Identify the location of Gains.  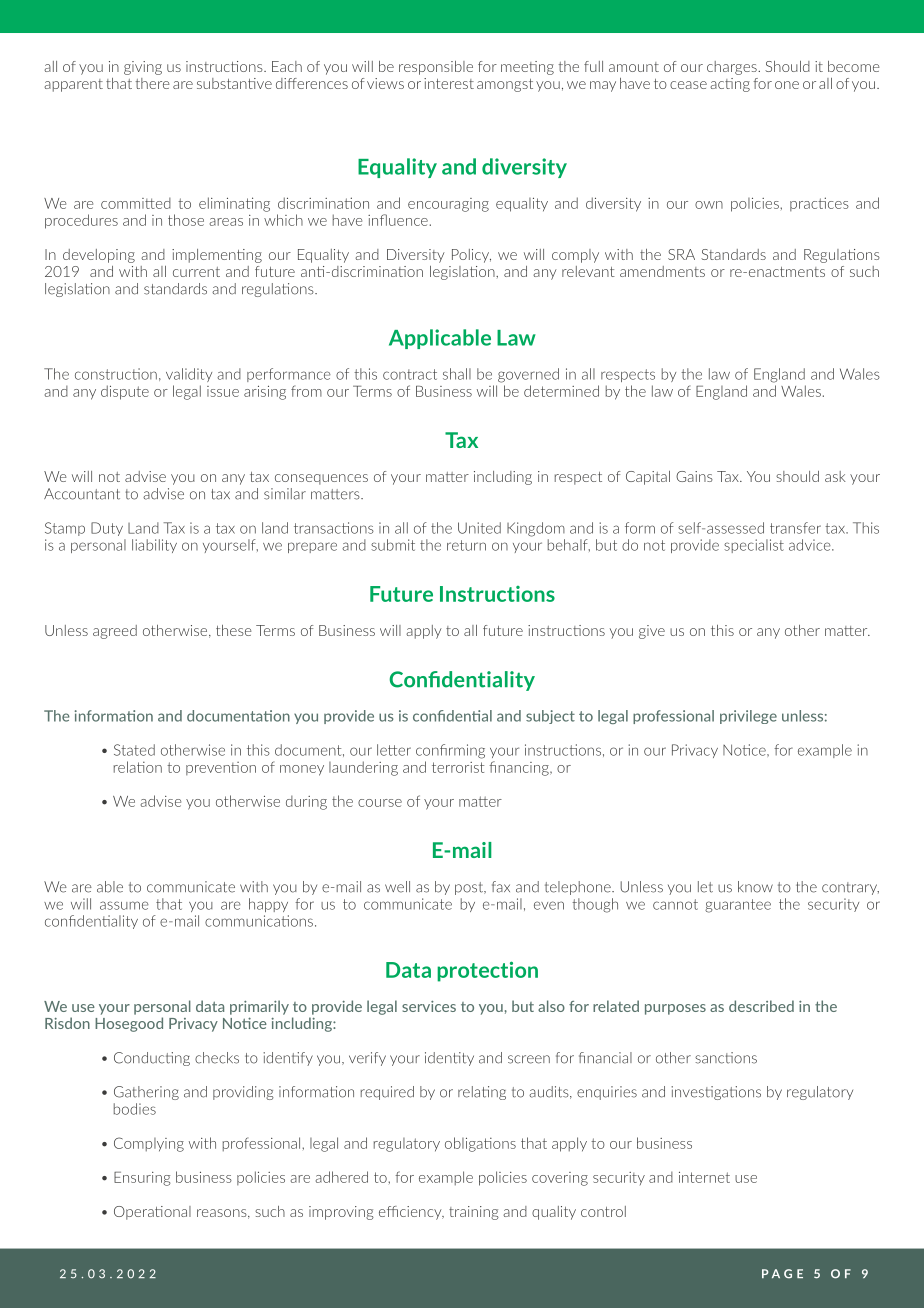
(694, 476).
